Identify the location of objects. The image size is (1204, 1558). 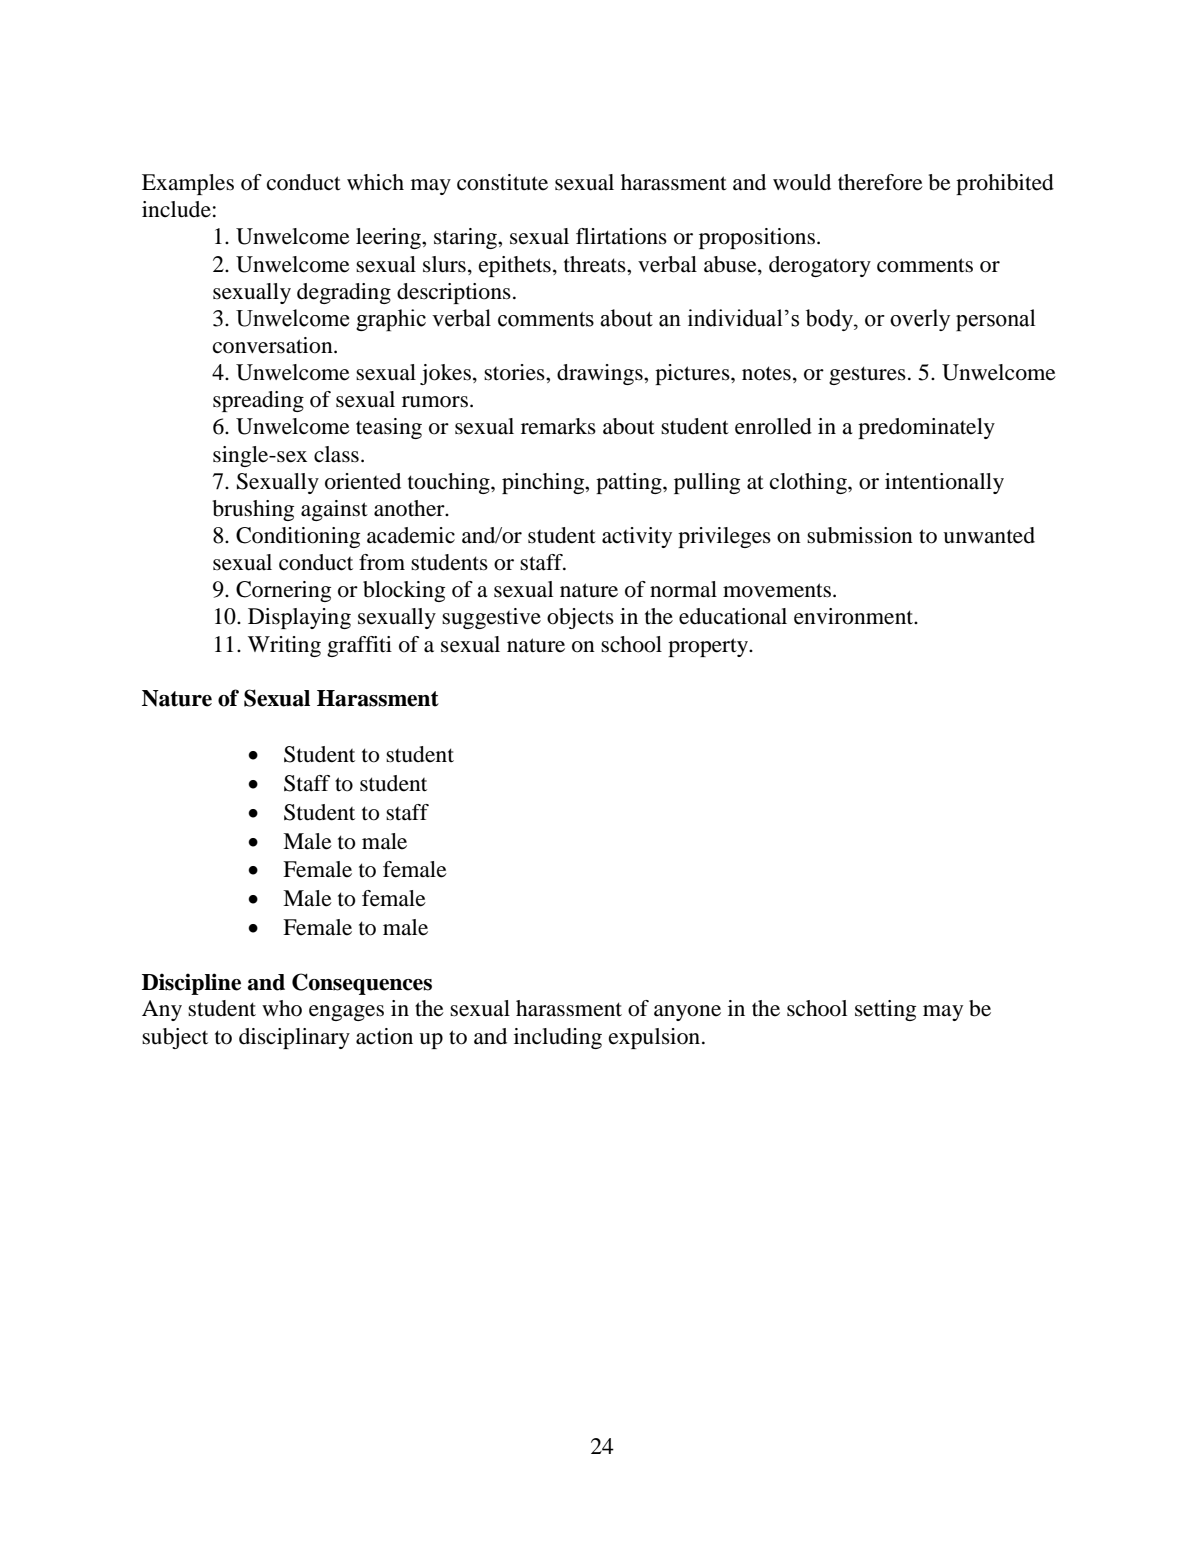
(580, 618).
